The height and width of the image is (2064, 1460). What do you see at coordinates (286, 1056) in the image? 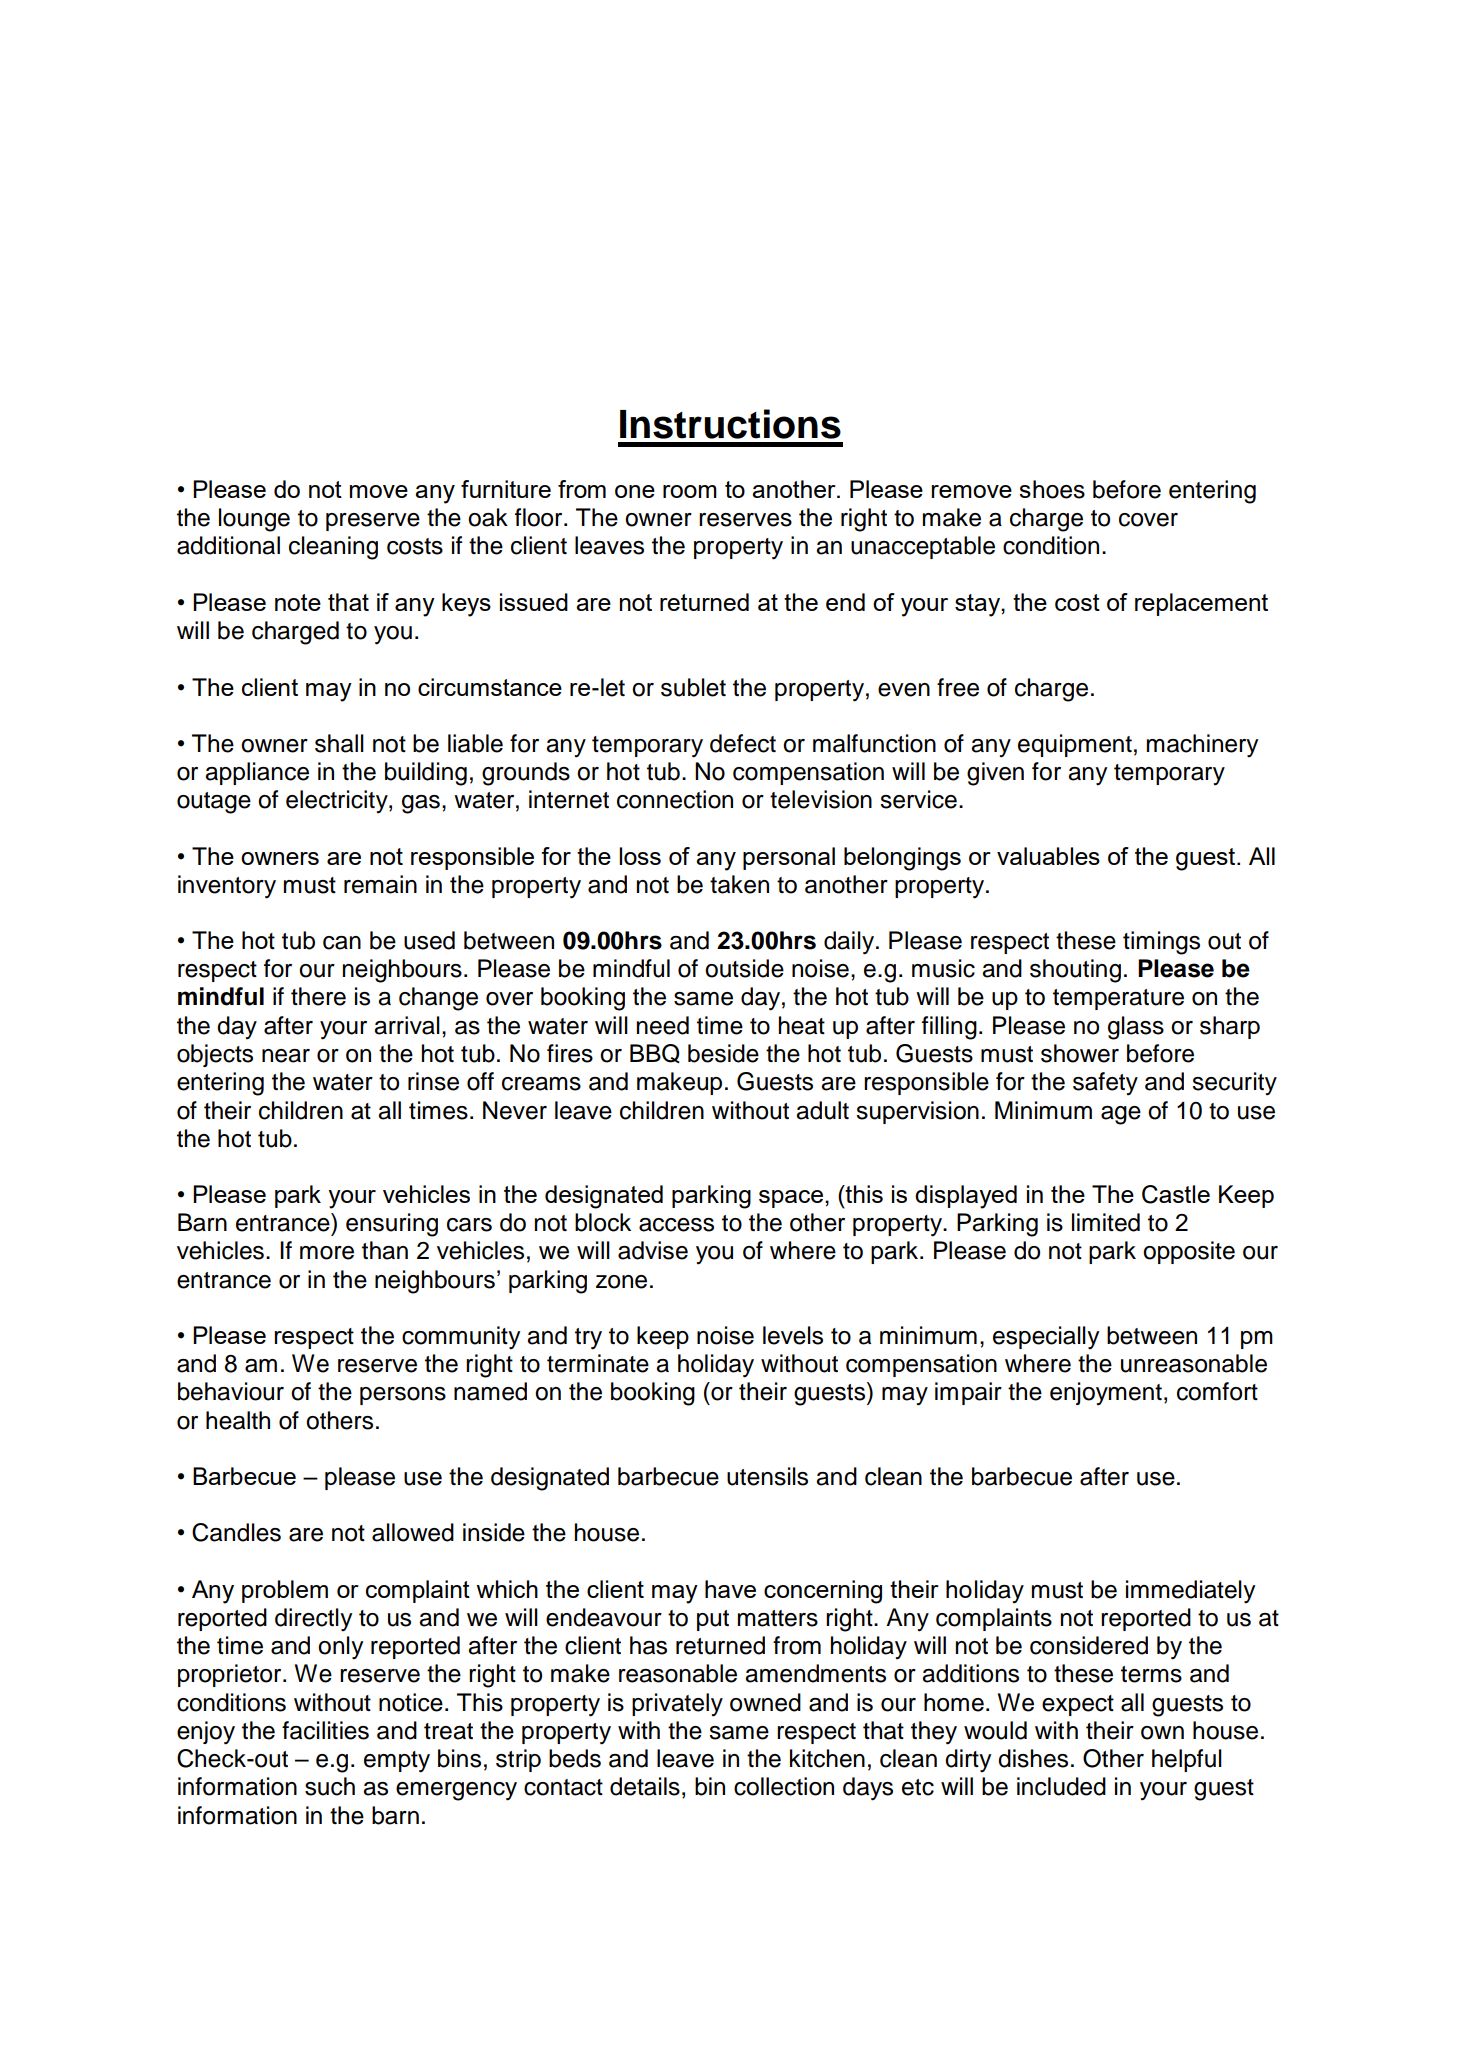
I see `near` at bounding box center [286, 1056].
